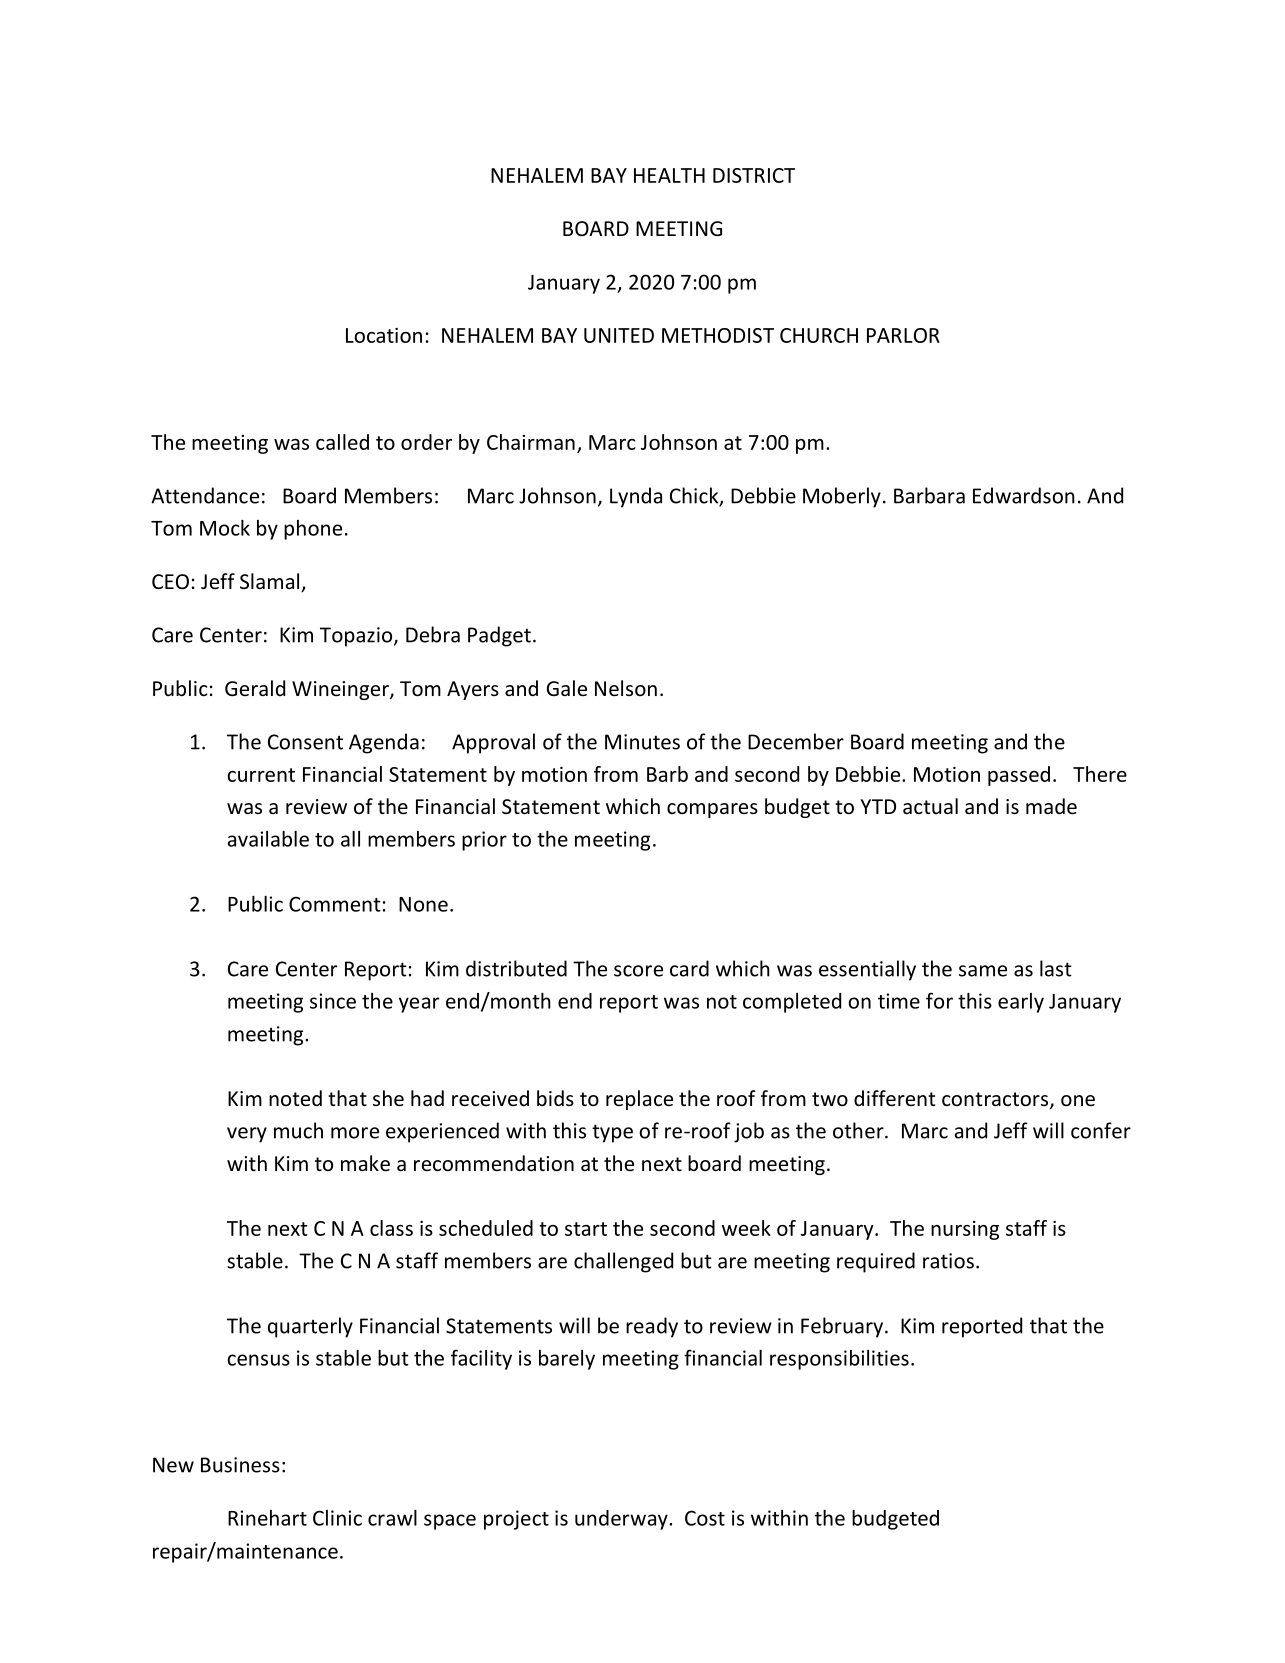  What do you see at coordinates (903, 335) in the image?
I see `PARLOR` at bounding box center [903, 335].
